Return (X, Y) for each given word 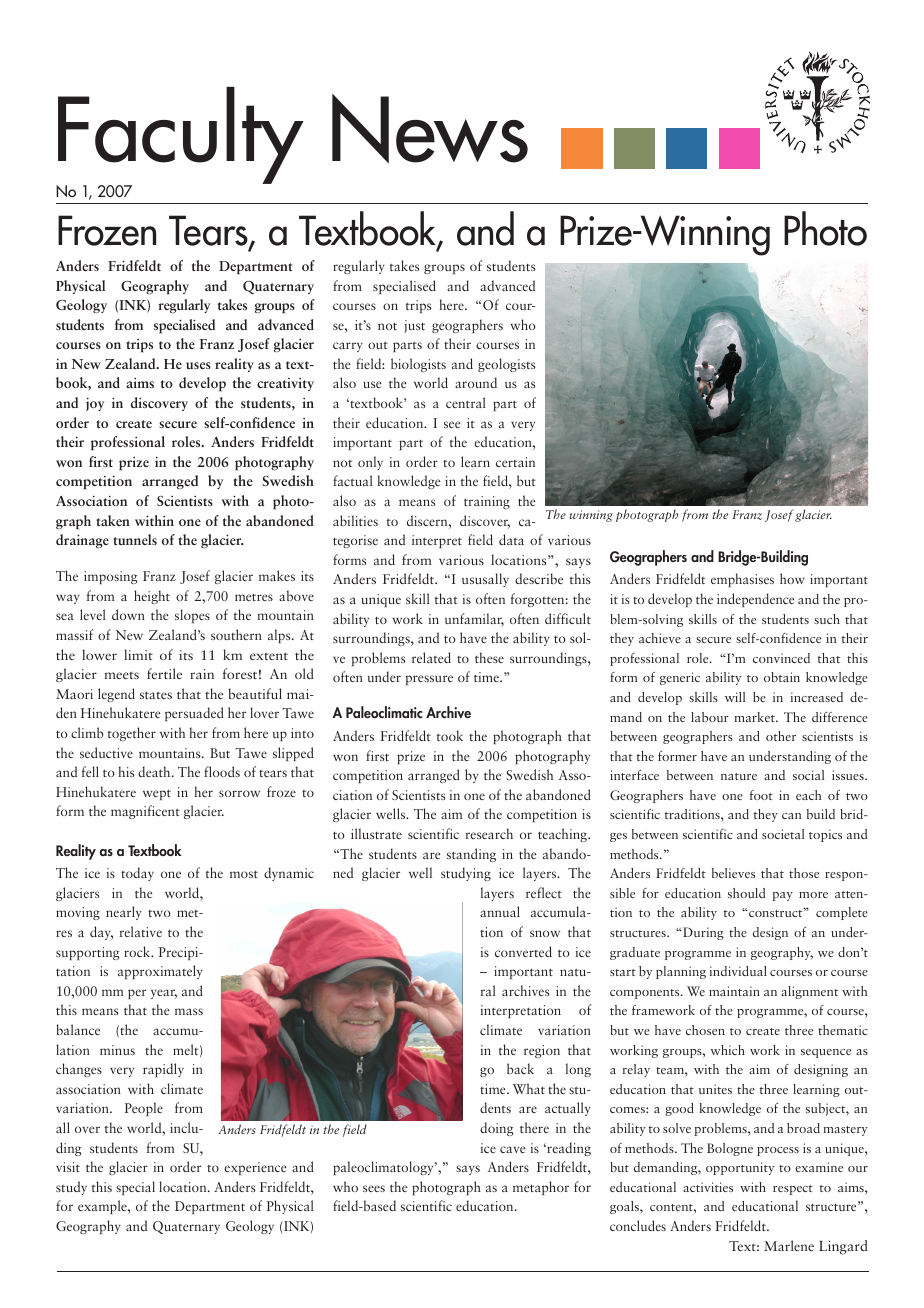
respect (793, 1190)
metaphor (541, 1188)
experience (255, 1168)
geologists (506, 365)
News (430, 128)
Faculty (180, 137)
